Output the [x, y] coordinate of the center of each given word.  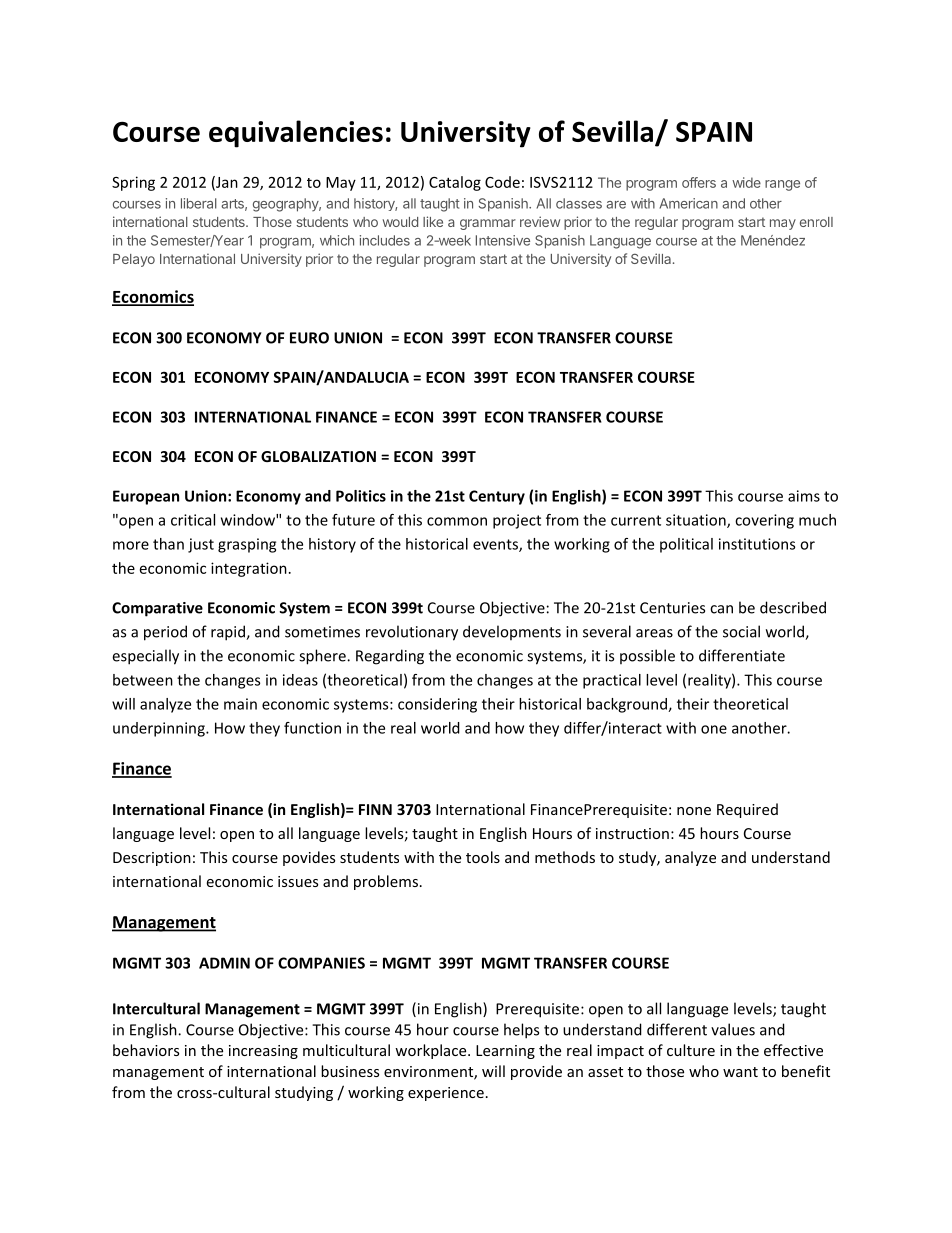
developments [512, 632]
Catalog [455, 183]
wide [746, 182]
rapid [229, 633]
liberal [199, 203]
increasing [263, 1052]
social [741, 631]
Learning [505, 1052]
